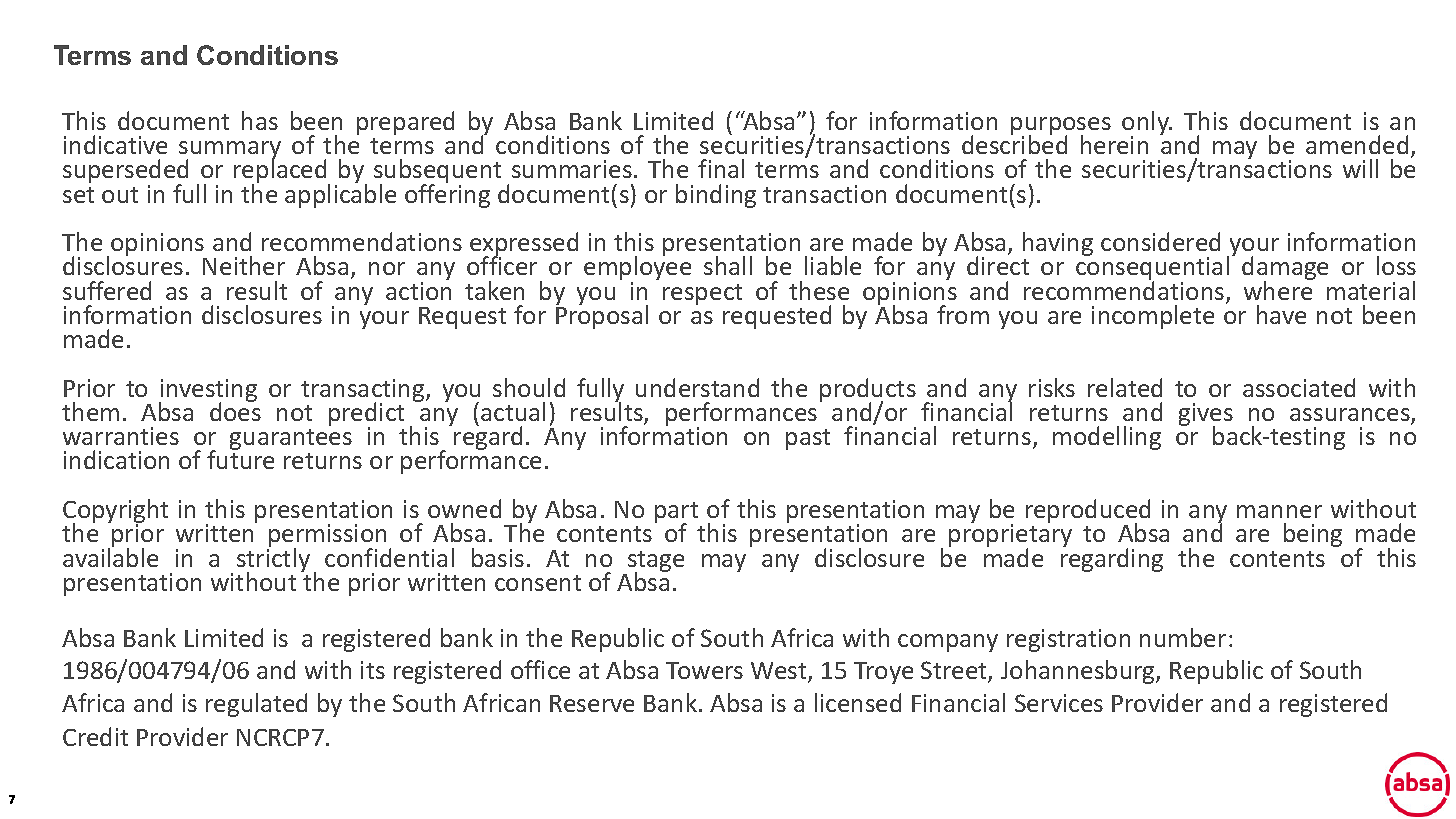 This page has height=819, width=1456. I want to click on Services, so click(1059, 703).
